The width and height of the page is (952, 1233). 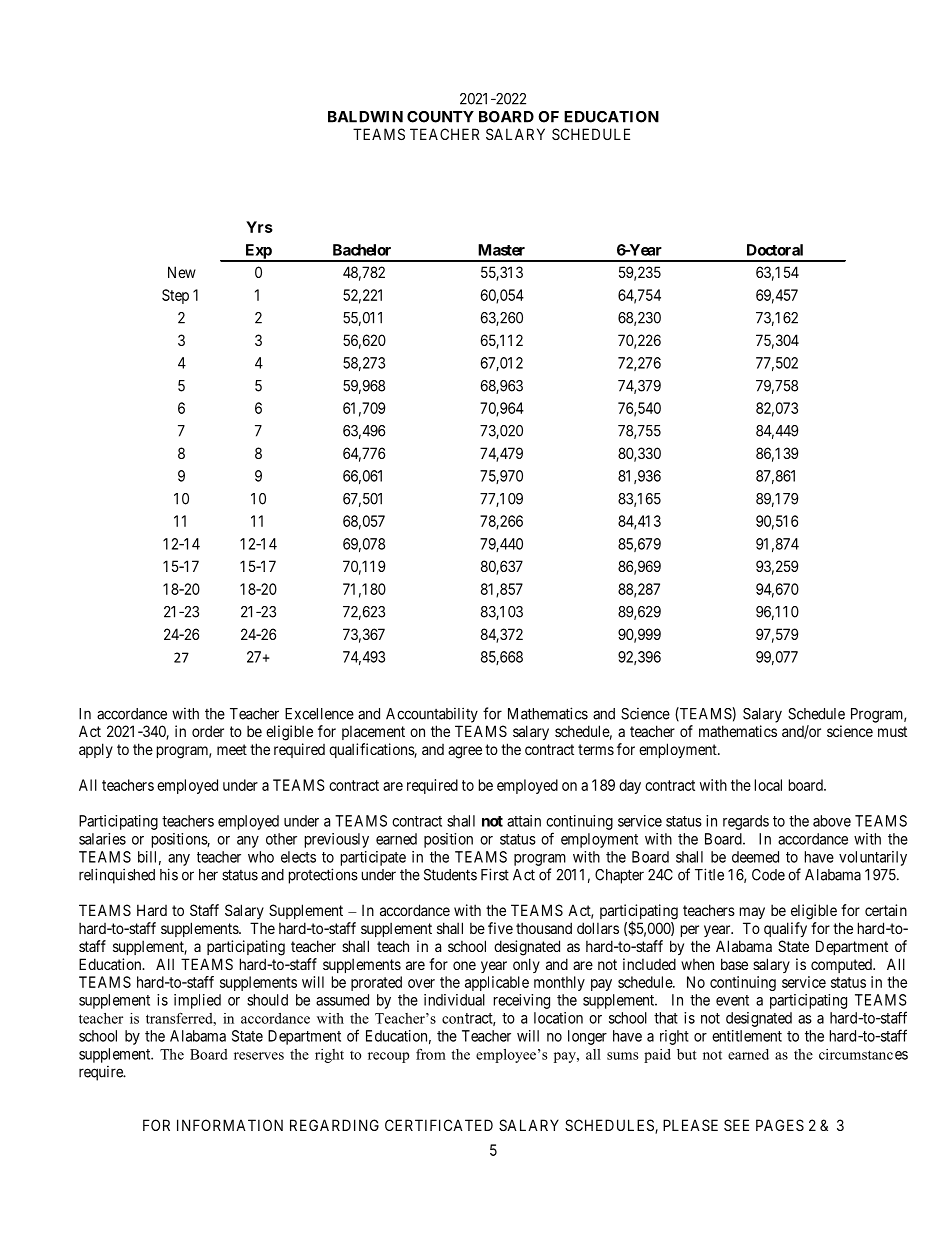 What do you see at coordinates (208, 731) in the page?
I see `order` at bounding box center [208, 731].
